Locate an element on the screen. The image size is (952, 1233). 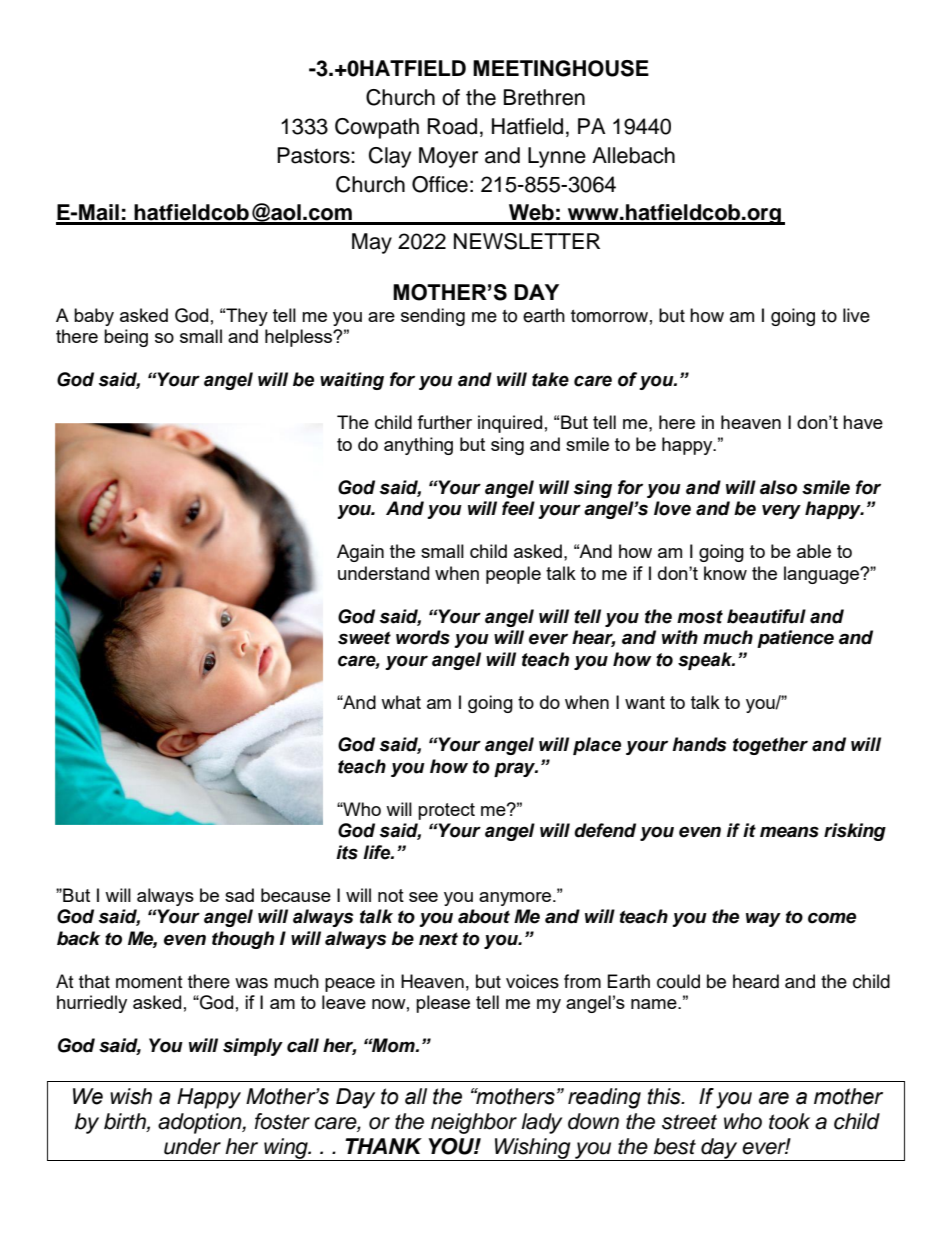
Road is located at coordinates (452, 126).
